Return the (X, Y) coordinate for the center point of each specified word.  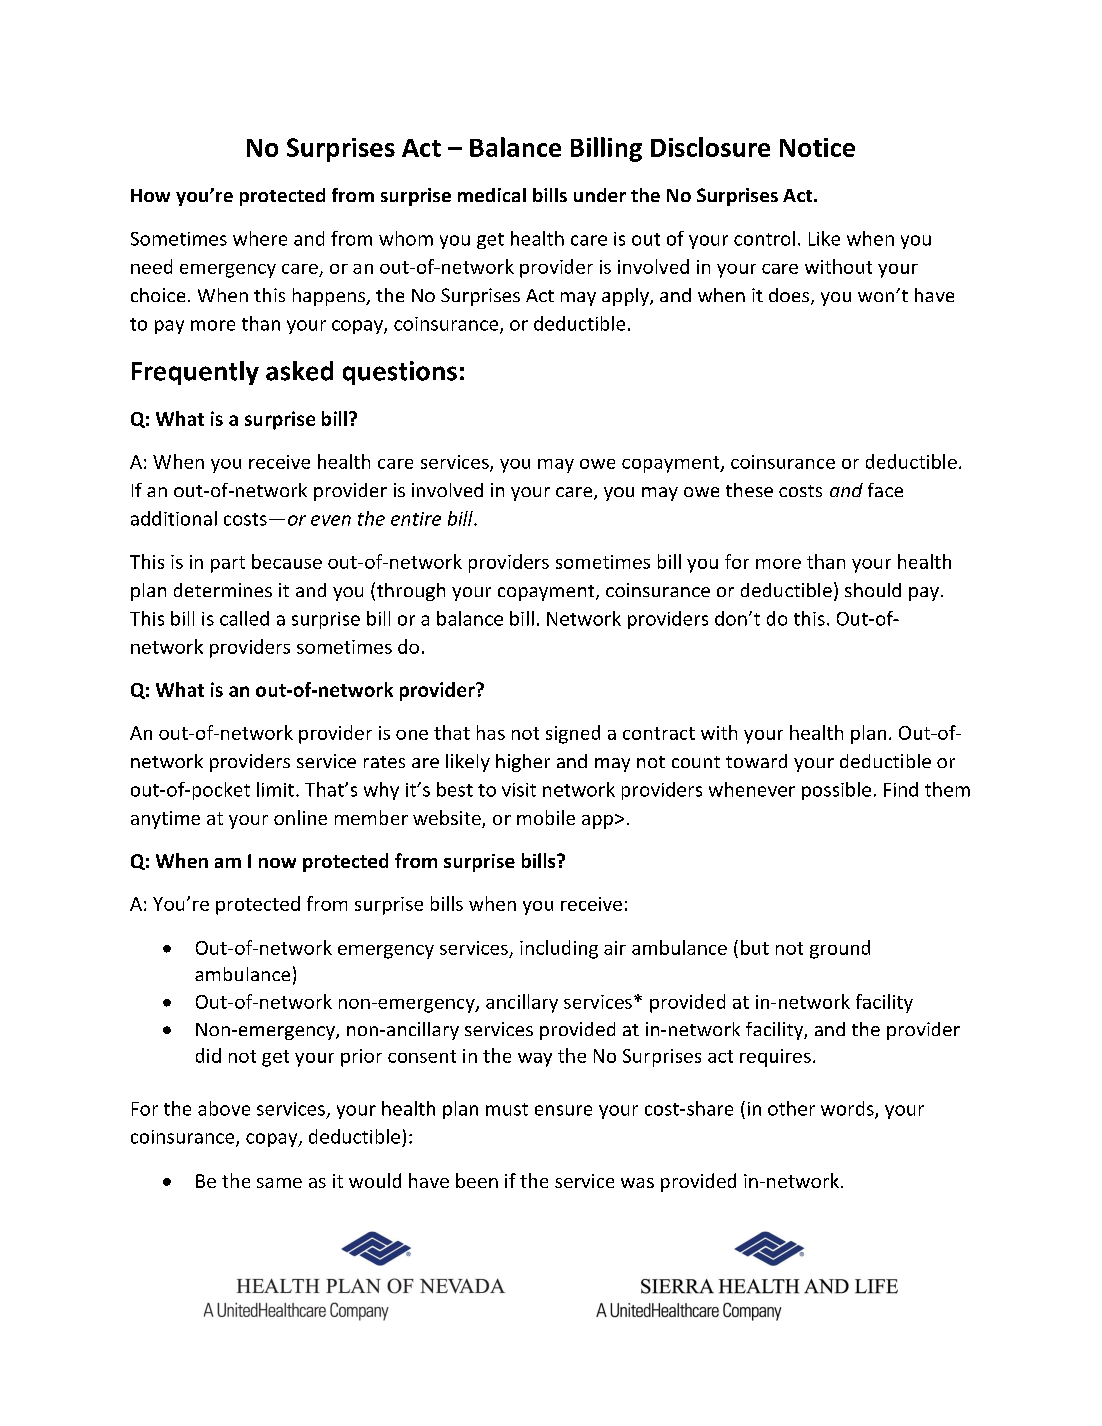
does (789, 295)
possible (836, 791)
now (277, 863)
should (873, 590)
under (600, 195)
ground (840, 949)
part (228, 564)
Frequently (195, 373)
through (411, 592)
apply (626, 297)
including (559, 949)
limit (275, 789)
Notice (817, 147)
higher (523, 763)
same (279, 1183)
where (260, 238)
